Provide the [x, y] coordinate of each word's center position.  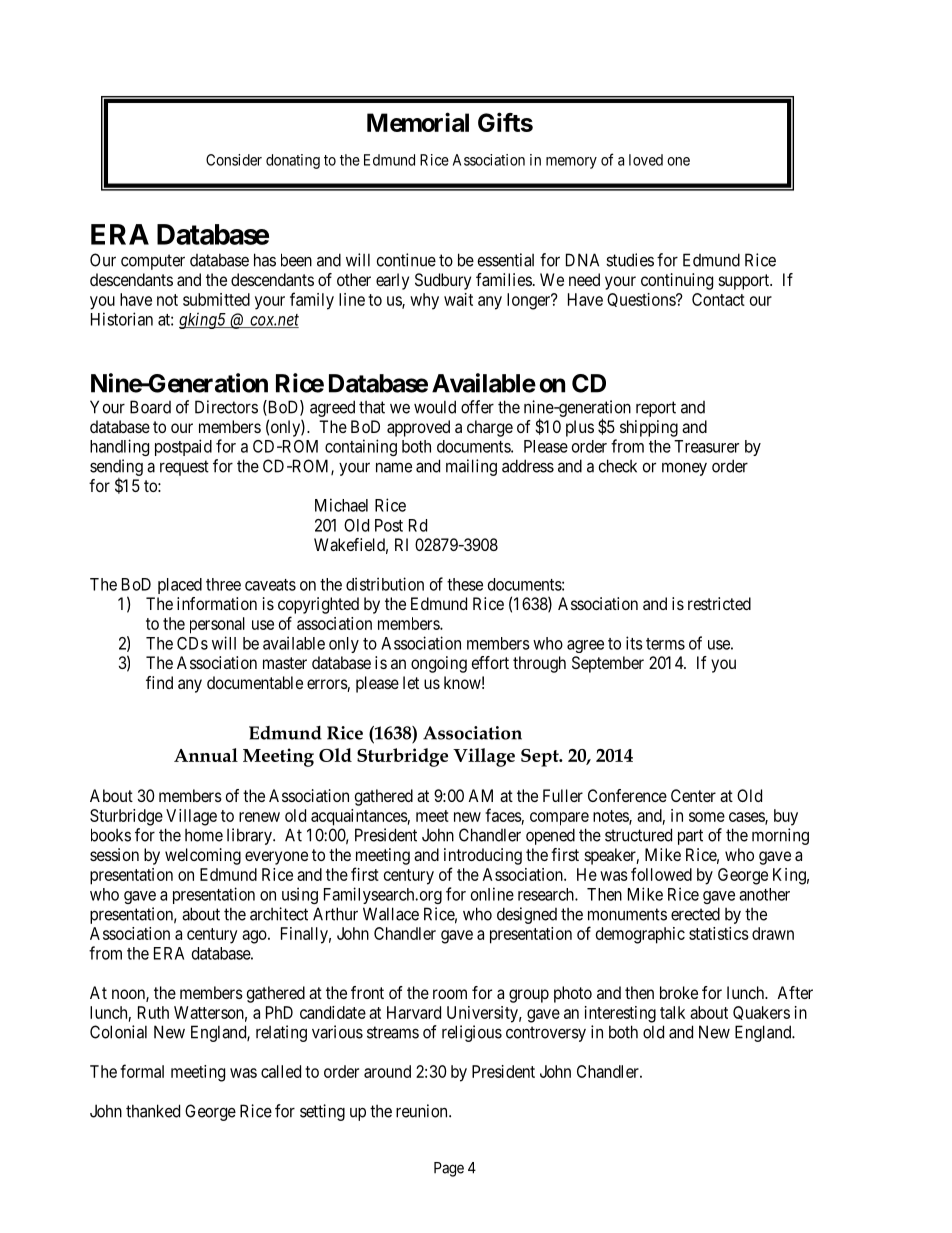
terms [665, 644]
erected [695, 914]
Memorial [418, 122]
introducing [483, 856]
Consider [234, 160]
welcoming [203, 856]
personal [217, 625]
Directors [226, 407]
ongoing [439, 664]
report [656, 409]
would [435, 407]
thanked [153, 1111]
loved [646, 160]
